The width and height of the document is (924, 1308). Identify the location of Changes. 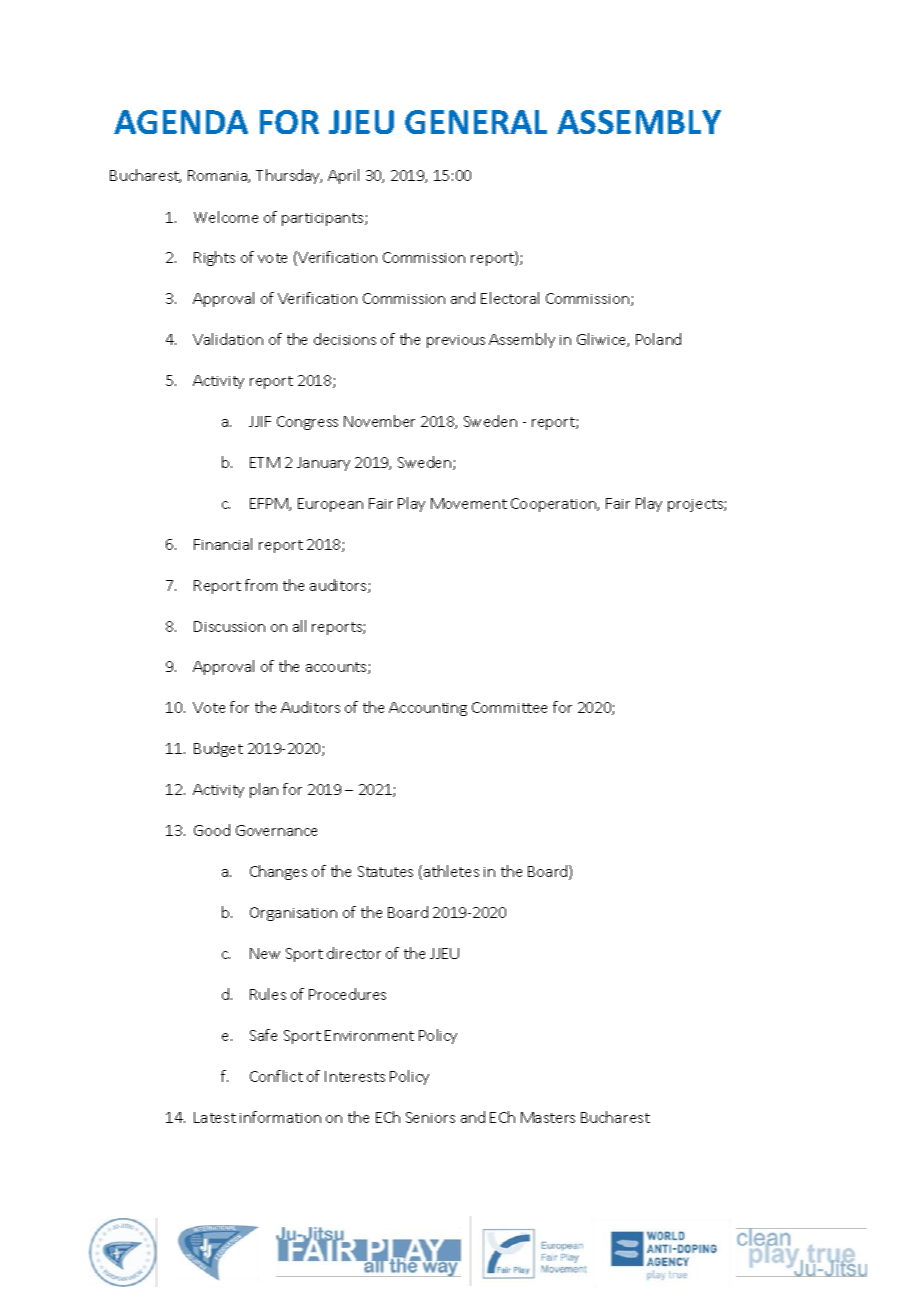
(278, 872).
